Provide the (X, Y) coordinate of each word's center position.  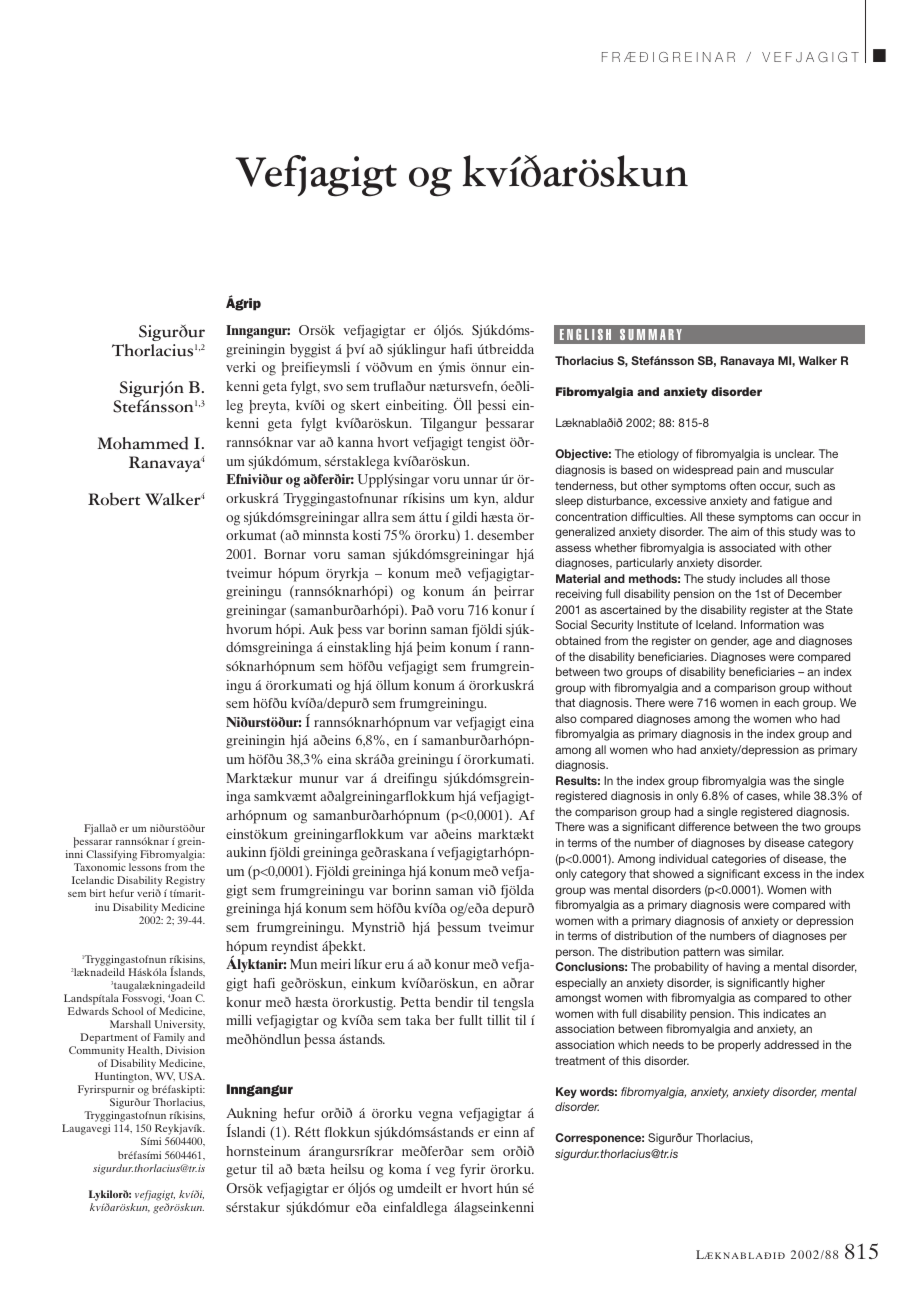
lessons (145, 867)
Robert (114, 499)
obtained (578, 640)
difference (704, 826)
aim (740, 531)
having (743, 968)
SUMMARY (651, 334)
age (762, 643)
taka (418, 1020)
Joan (181, 998)
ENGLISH (585, 334)
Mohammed (142, 443)
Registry (185, 883)
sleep (569, 502)
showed (673, 873)
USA (192, 1076)
